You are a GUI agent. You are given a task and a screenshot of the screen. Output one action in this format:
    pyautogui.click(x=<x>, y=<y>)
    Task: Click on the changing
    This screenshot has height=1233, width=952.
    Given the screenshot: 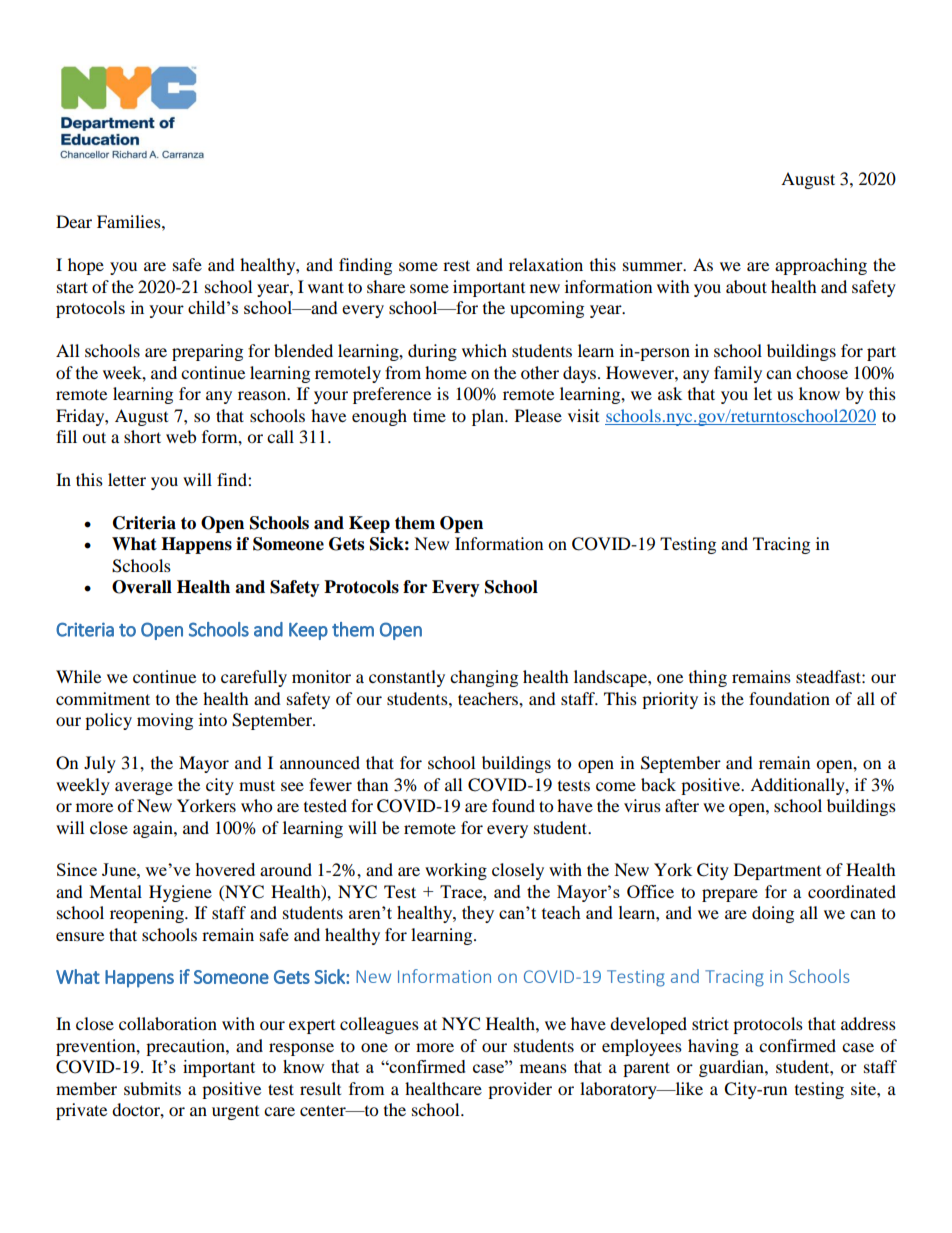 What is the action you would take?
    pyautogui.click(x=484, y=678)
